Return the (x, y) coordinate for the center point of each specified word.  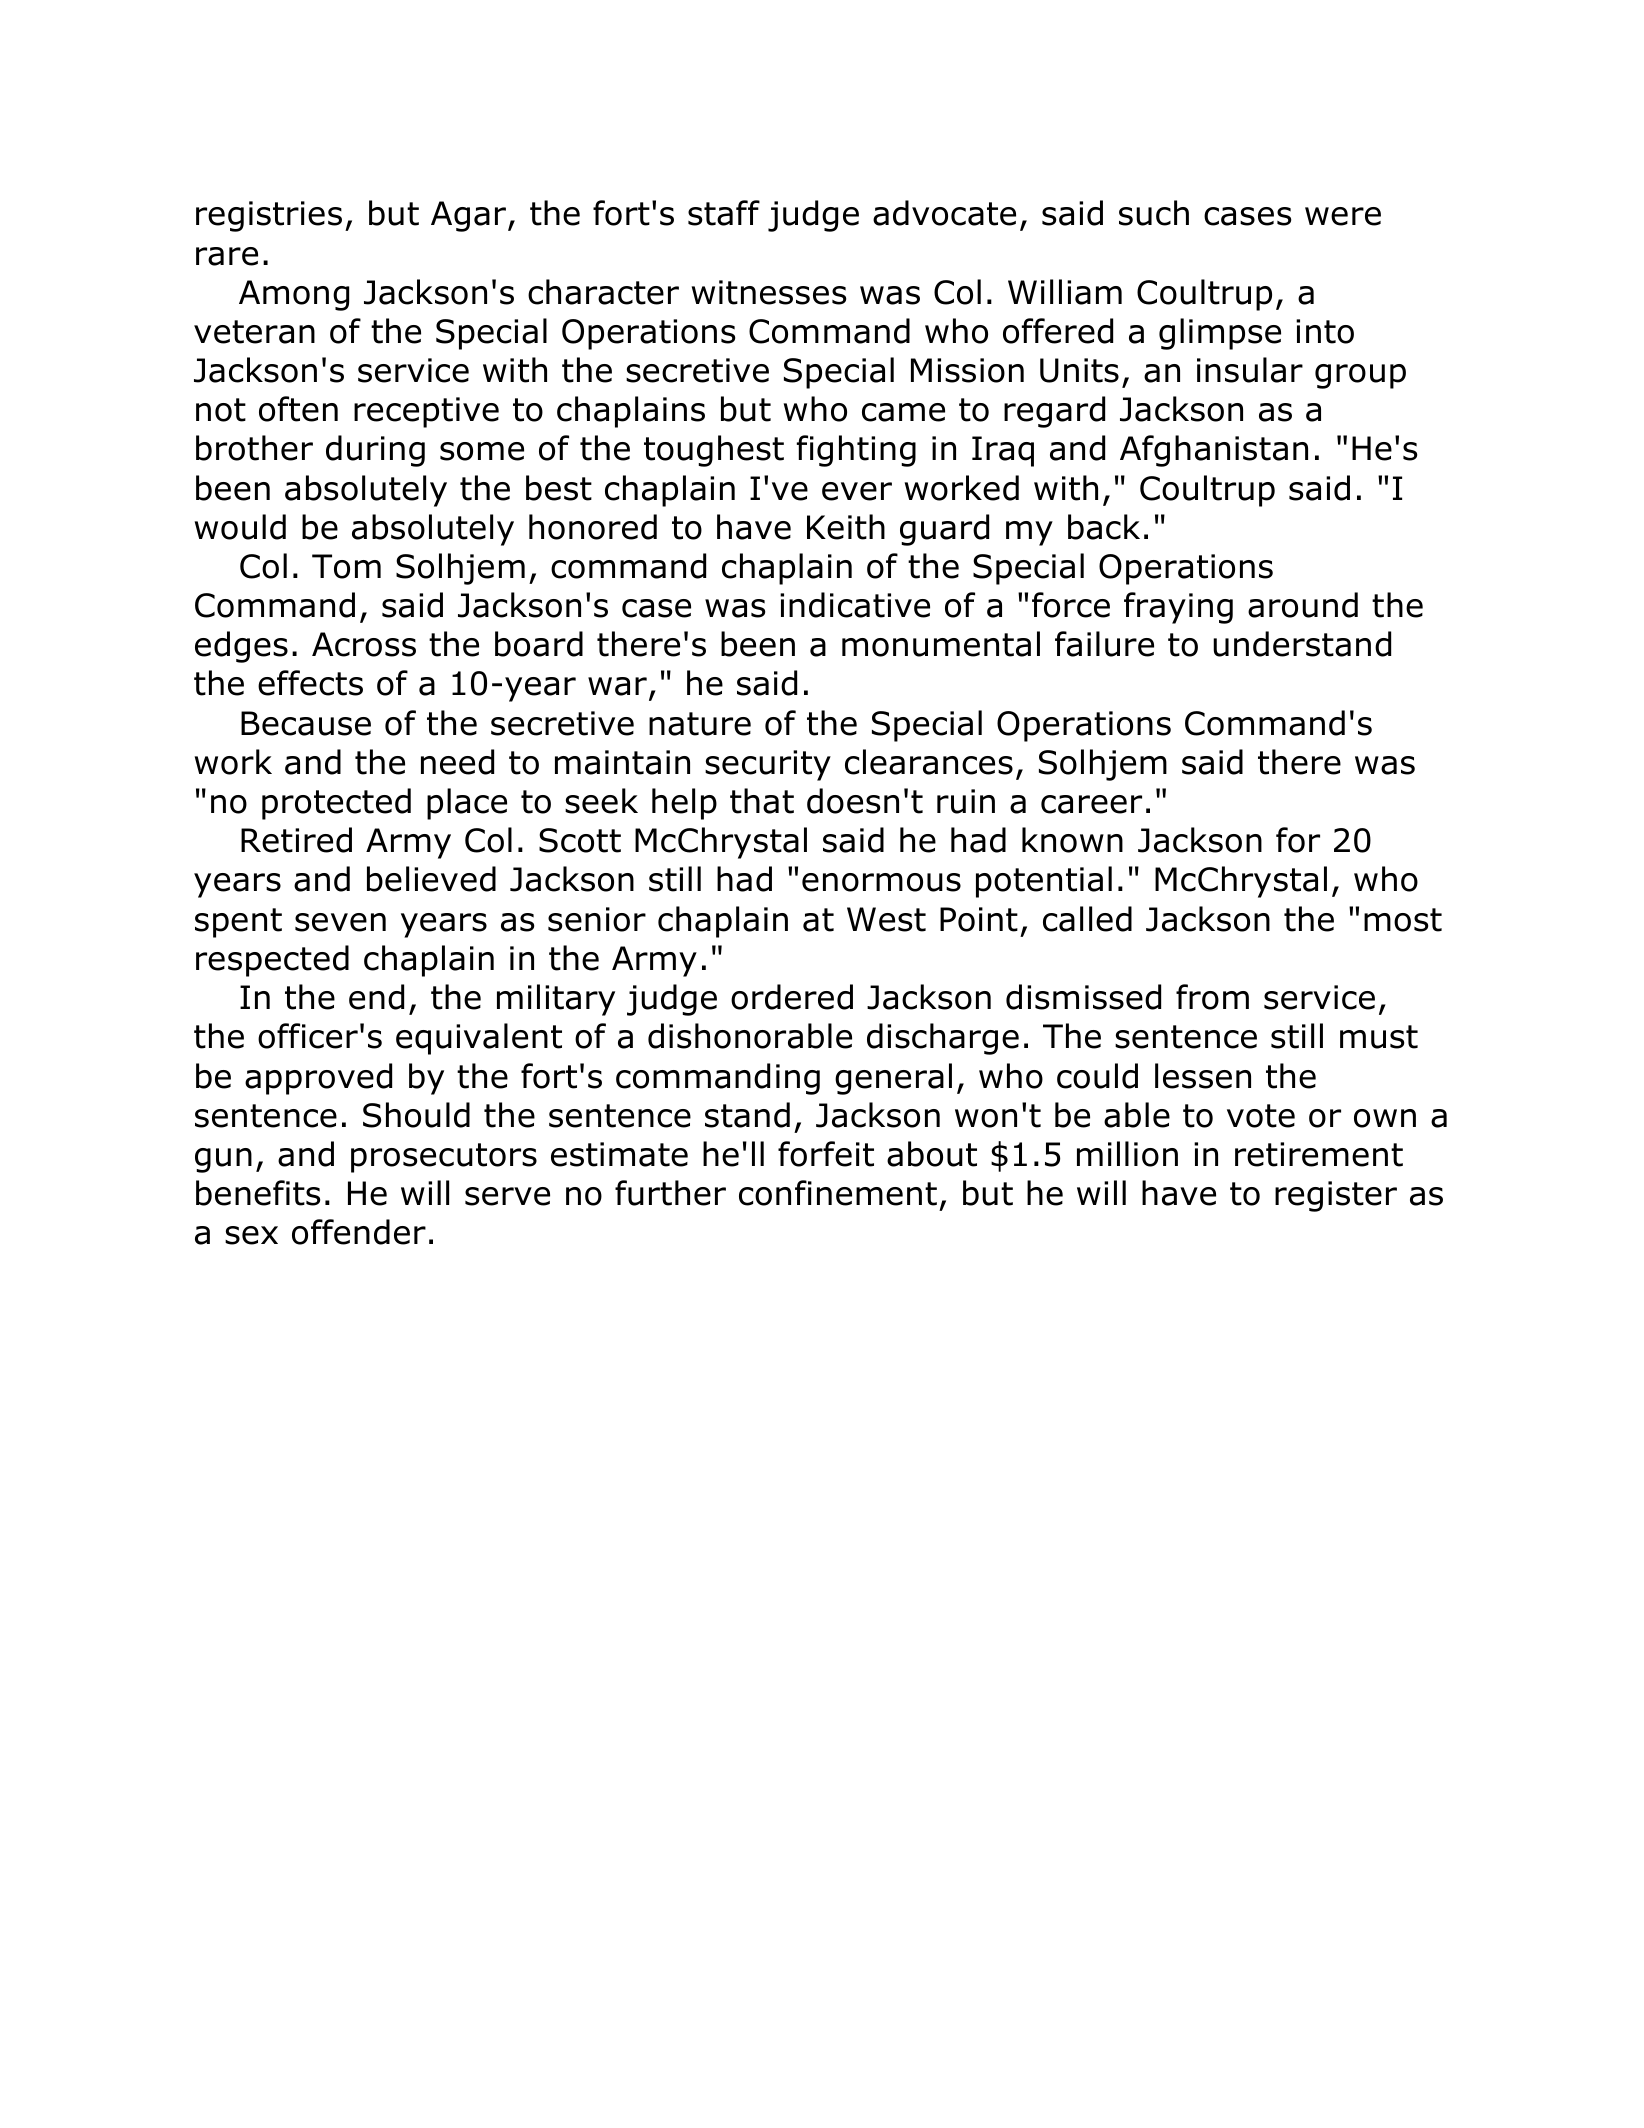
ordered (792, 997)
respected (272, 961)
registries (269, 216)
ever (857, 491)
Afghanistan (1214, 451)
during (375, 451)
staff (724, 213)
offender (359, 1232)
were (1343, 216)
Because (306, 723)
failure (1104, 644)
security (768, 765)
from (1212, 997)
